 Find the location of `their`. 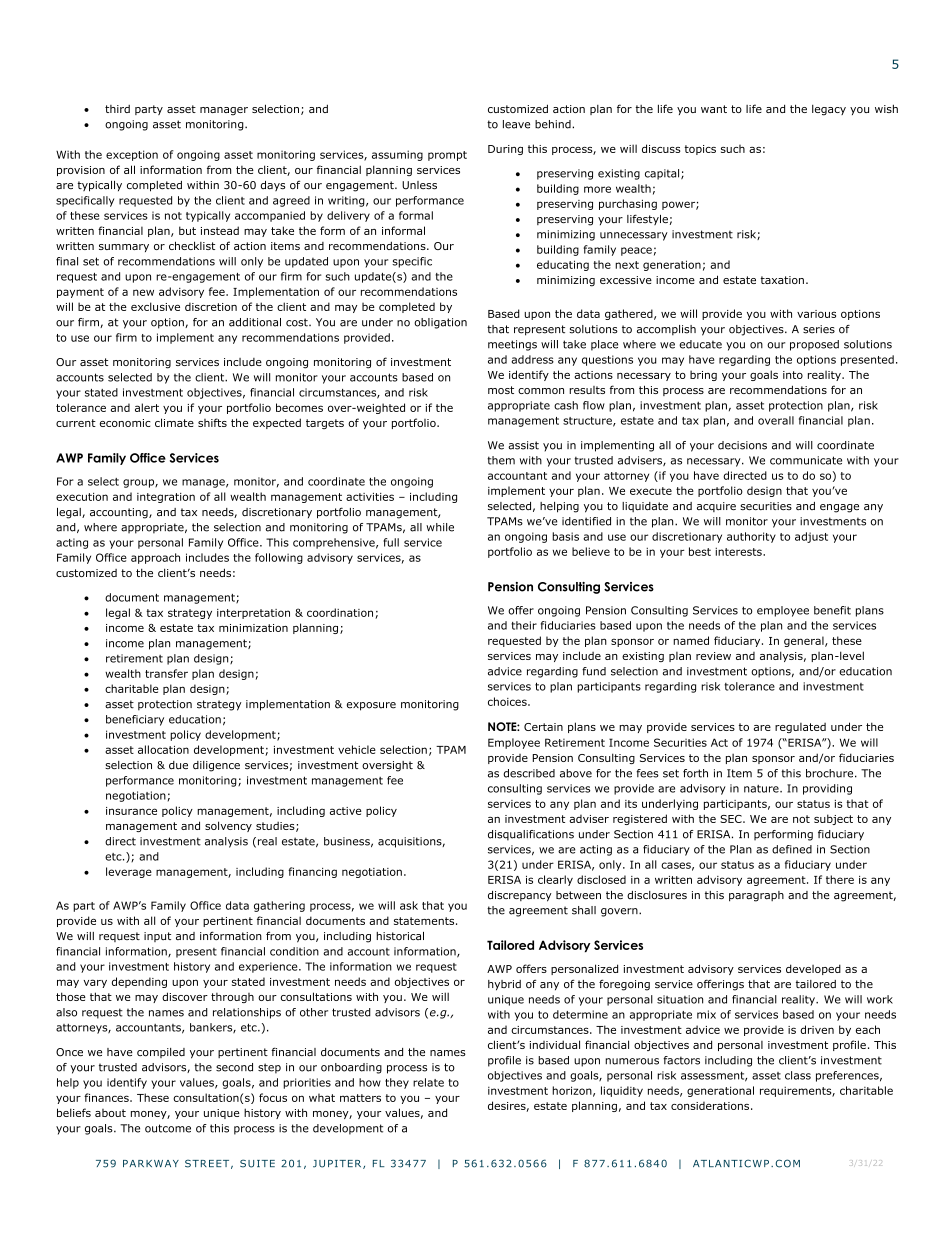

their is located at coordinates (524, 625).
